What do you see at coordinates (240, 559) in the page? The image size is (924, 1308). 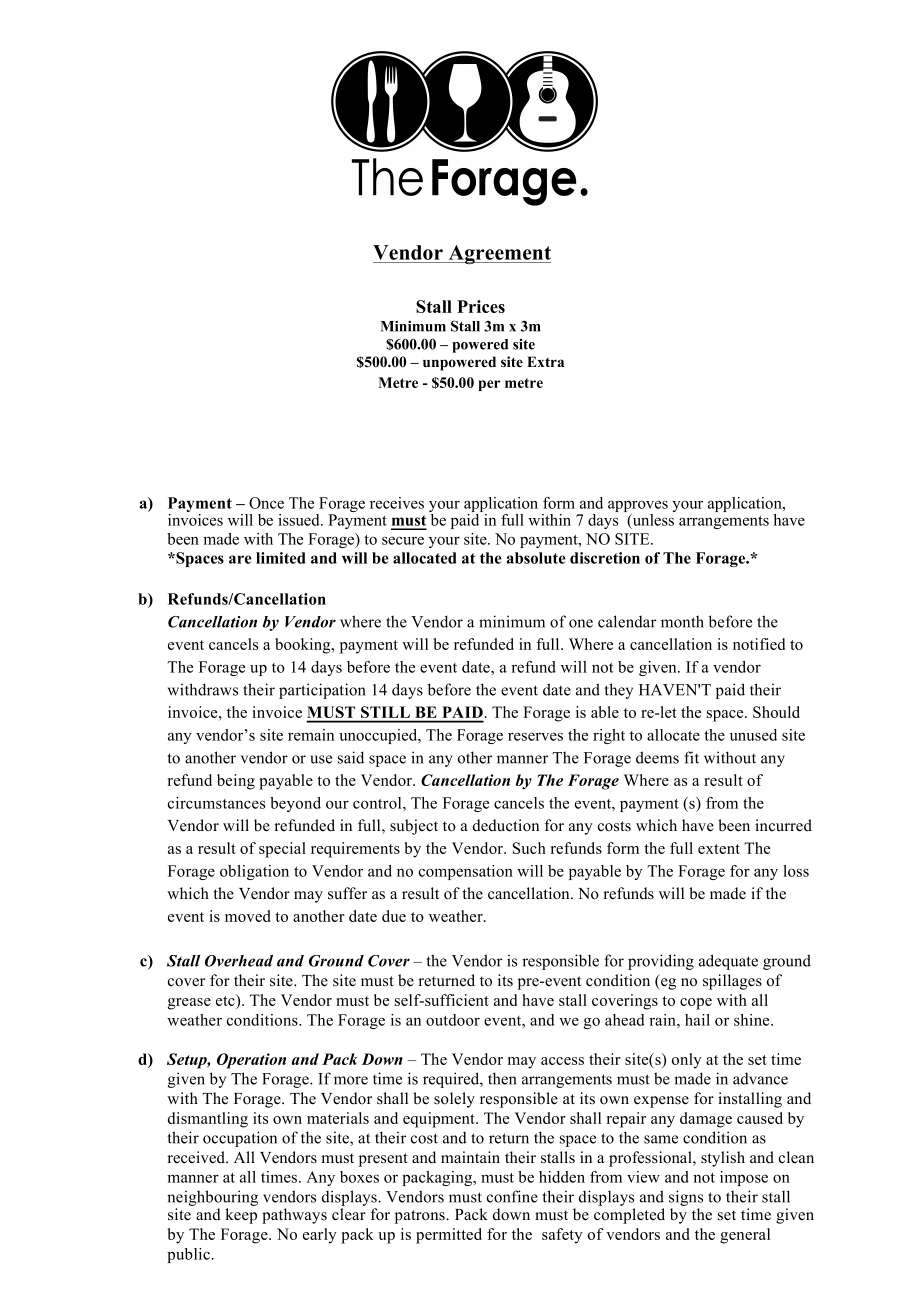 I see `are` at bounding box center [240, 559].
